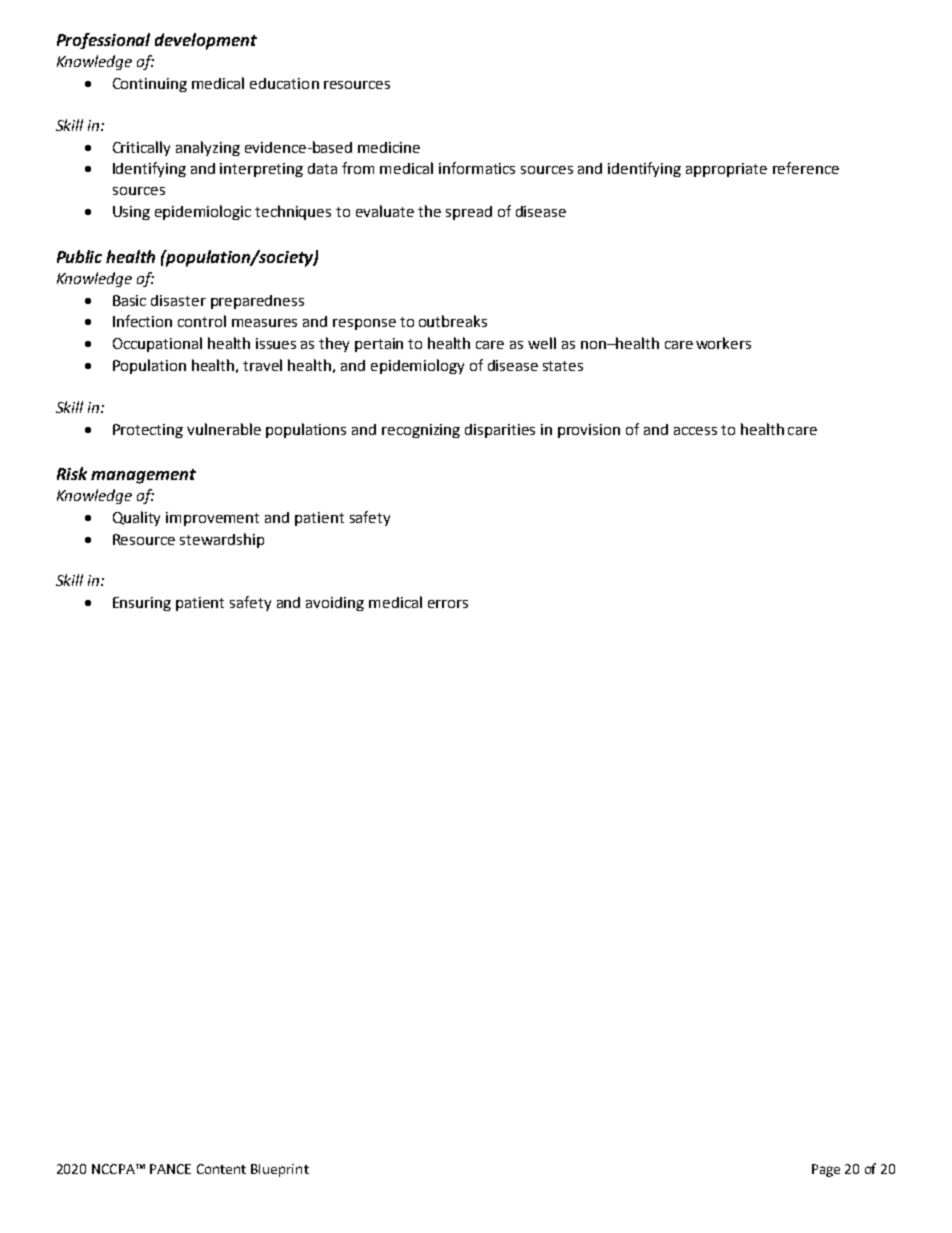 The image size is (952, 1233). Describe the element at coordinates (150, 85) in the screenshot. I see `Continuing` at that location.
